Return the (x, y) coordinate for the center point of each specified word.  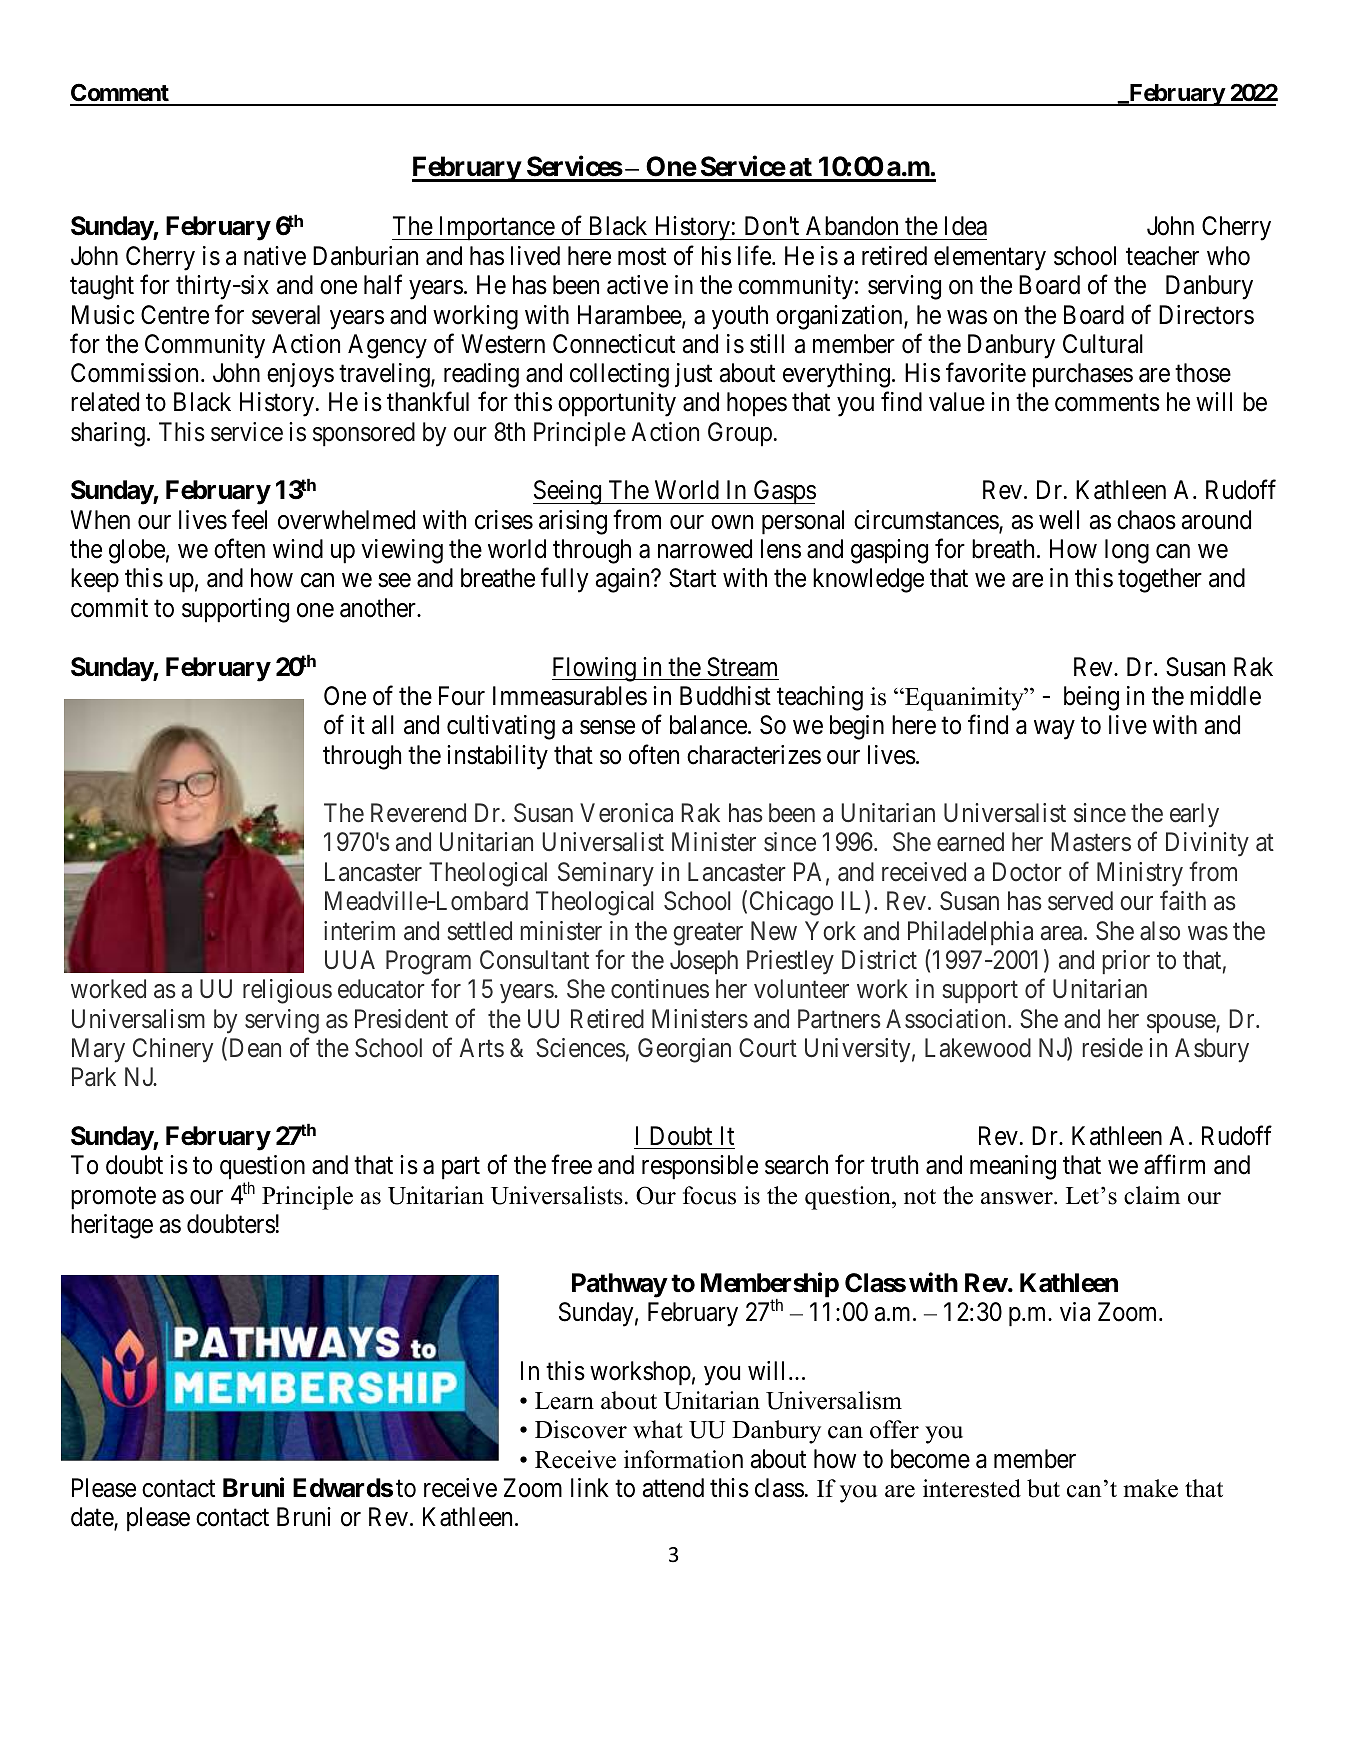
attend (673, 1488)
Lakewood (978, 1048)
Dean (253, 1049)
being (1091, 698)
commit (109, 608)
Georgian (684, 1050)
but (1043, 1488)
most (642, 257)
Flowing (595, 669)
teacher (1162, 256)
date (93, 1518)
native (275, 256)
